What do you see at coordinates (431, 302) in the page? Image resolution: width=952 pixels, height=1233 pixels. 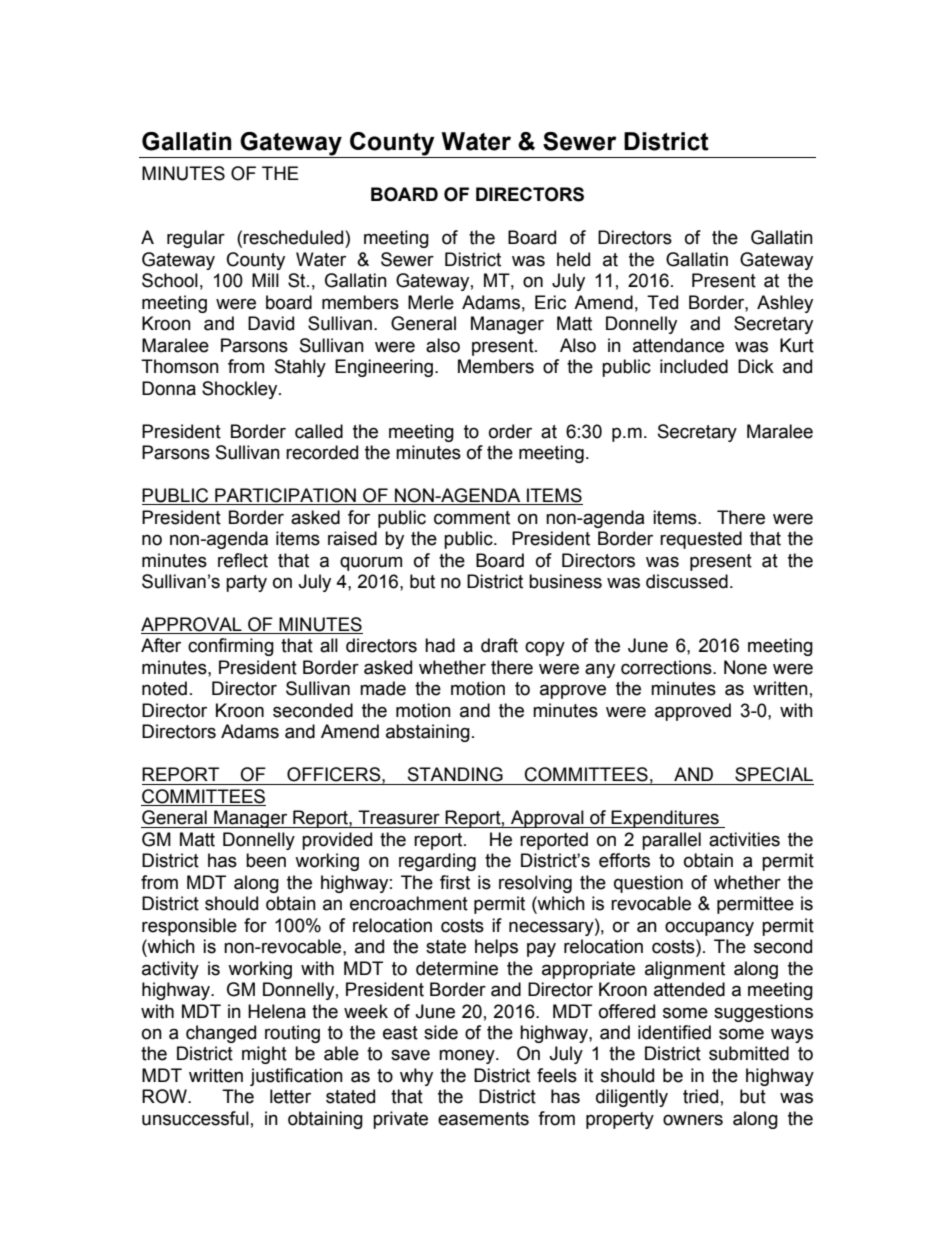 I see `Merle` at bounding box center [431, 302].
